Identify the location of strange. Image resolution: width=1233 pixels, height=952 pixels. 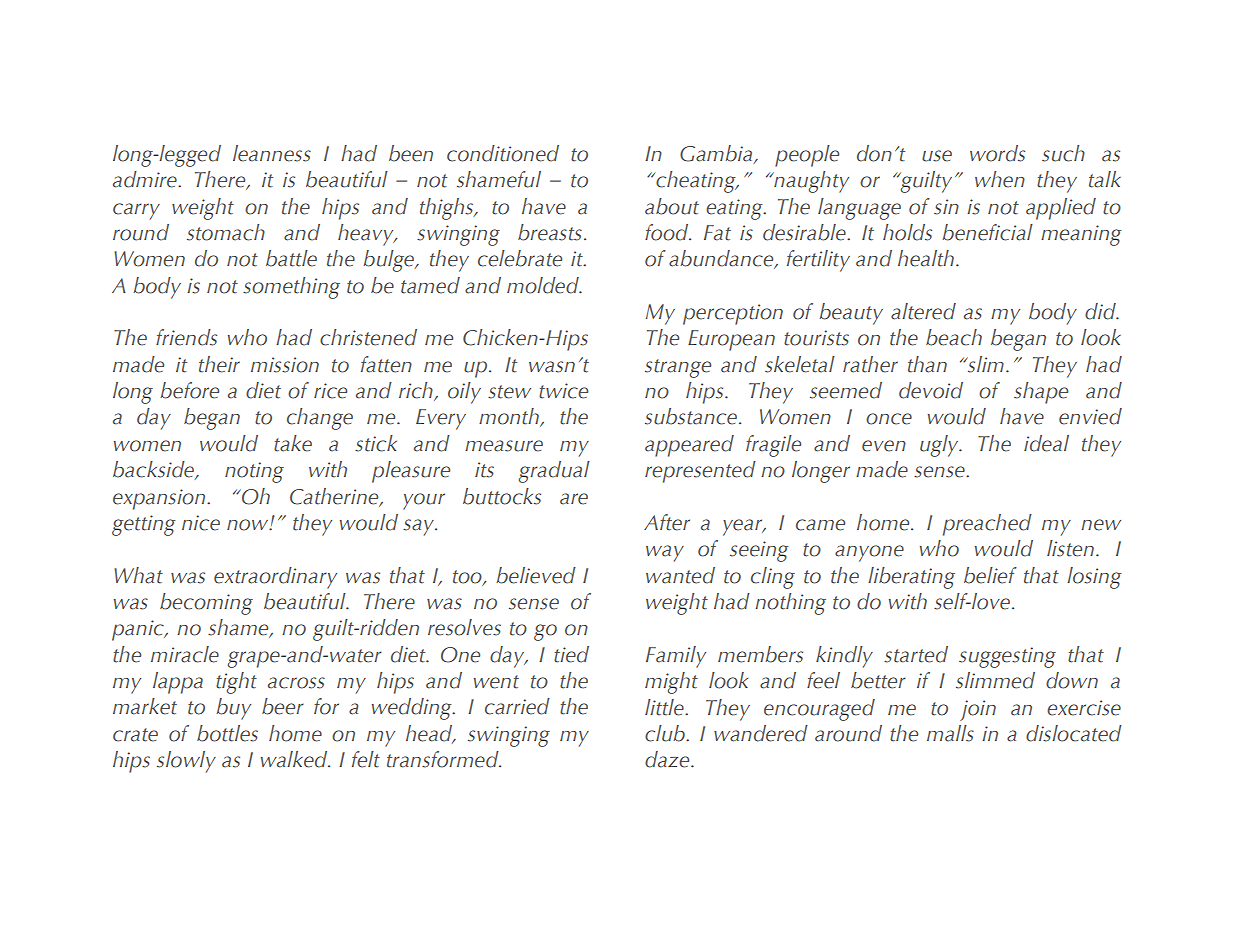
(678, 368).
